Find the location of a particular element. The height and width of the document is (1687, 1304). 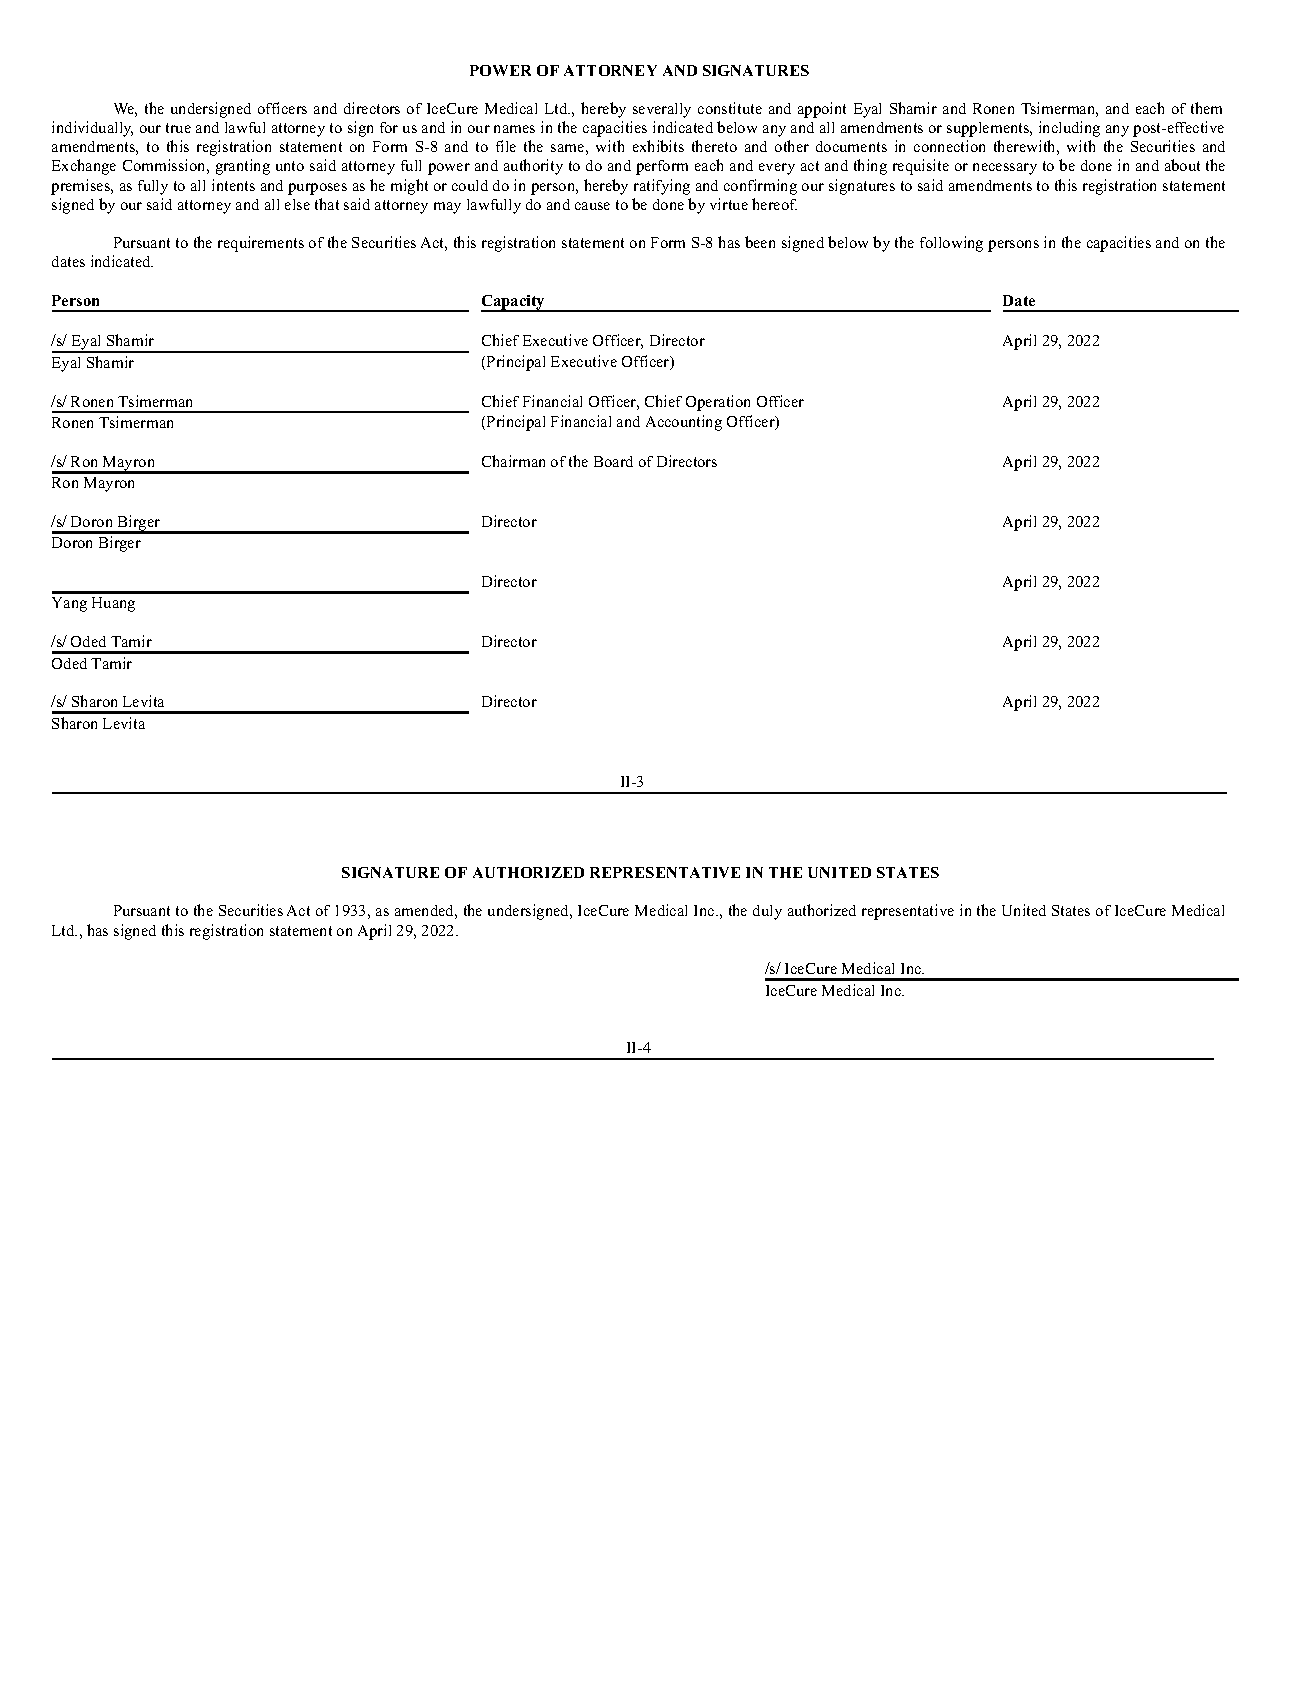

true is located at coordinates (178, 128).
